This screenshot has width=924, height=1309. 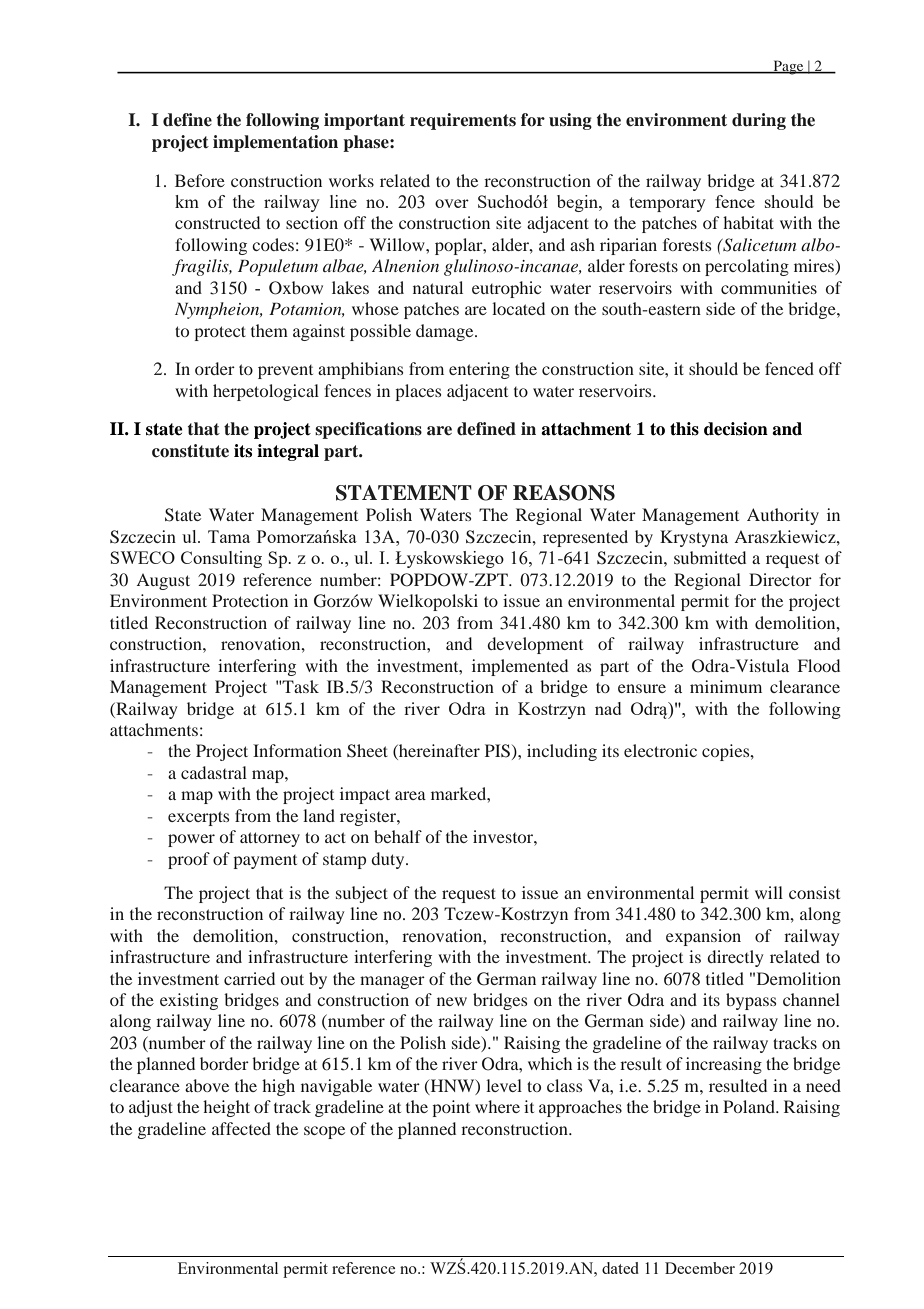 I want to click on implementation, so click(x=275, y=143).
